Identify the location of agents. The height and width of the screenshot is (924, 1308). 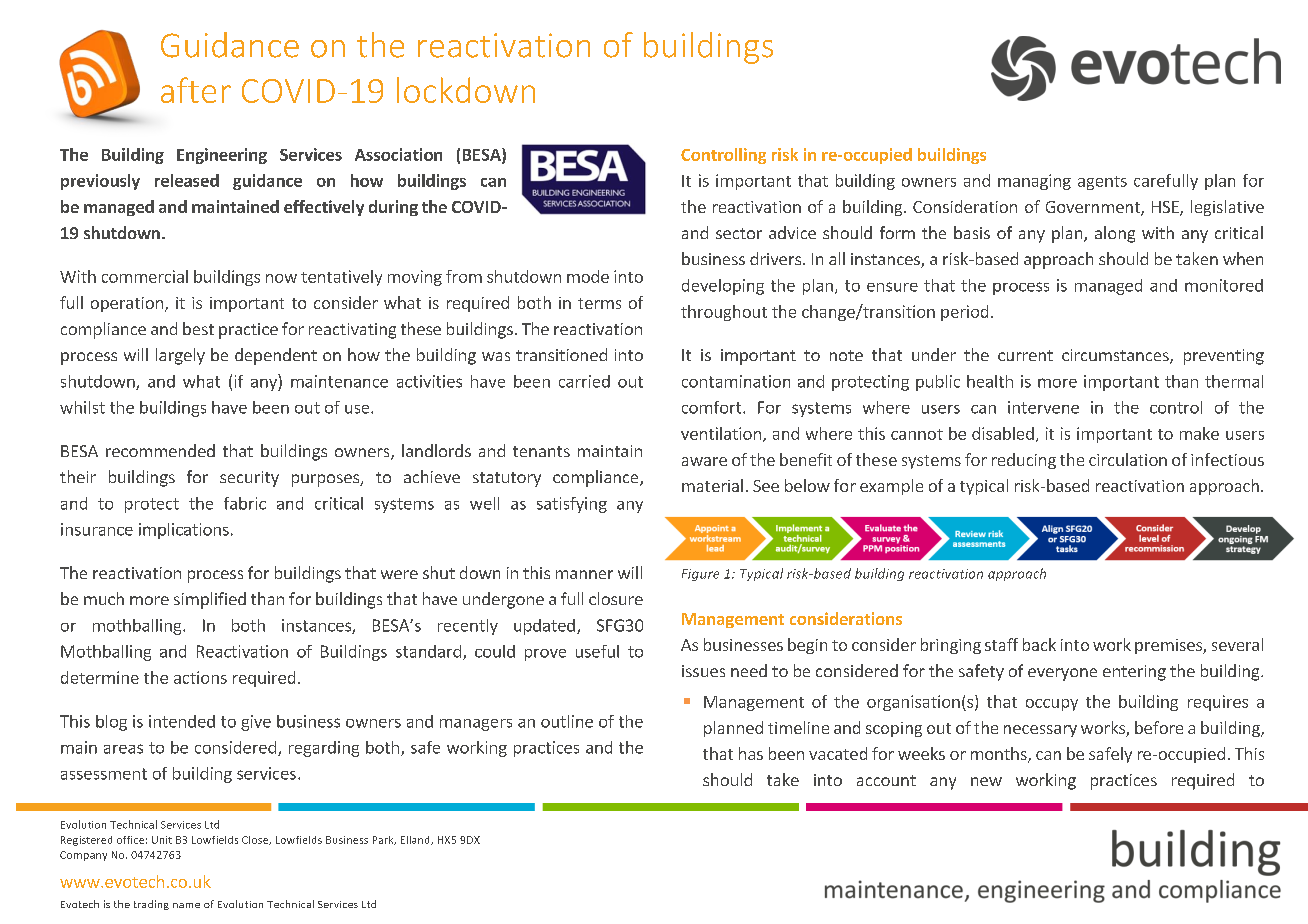
(1102, 183).
